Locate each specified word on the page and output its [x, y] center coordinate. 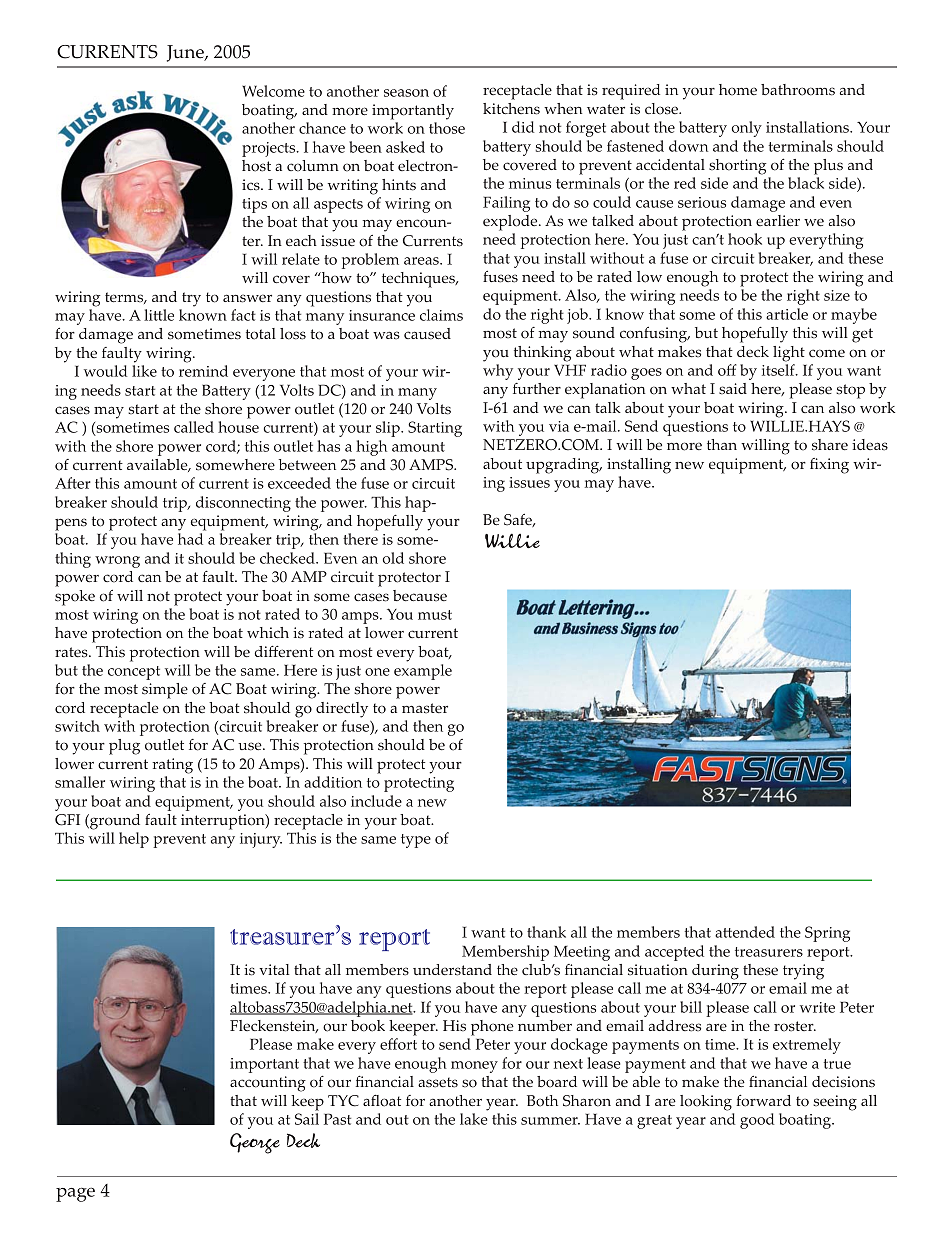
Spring [827, 934]
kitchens [511, 109]
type [416, 841]
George [255, 1143]
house [238, 427]
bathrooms [798, 90]
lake [474, 1119]
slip [389, 429]
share [830, 445]
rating [172, 766]
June [186, 53]
